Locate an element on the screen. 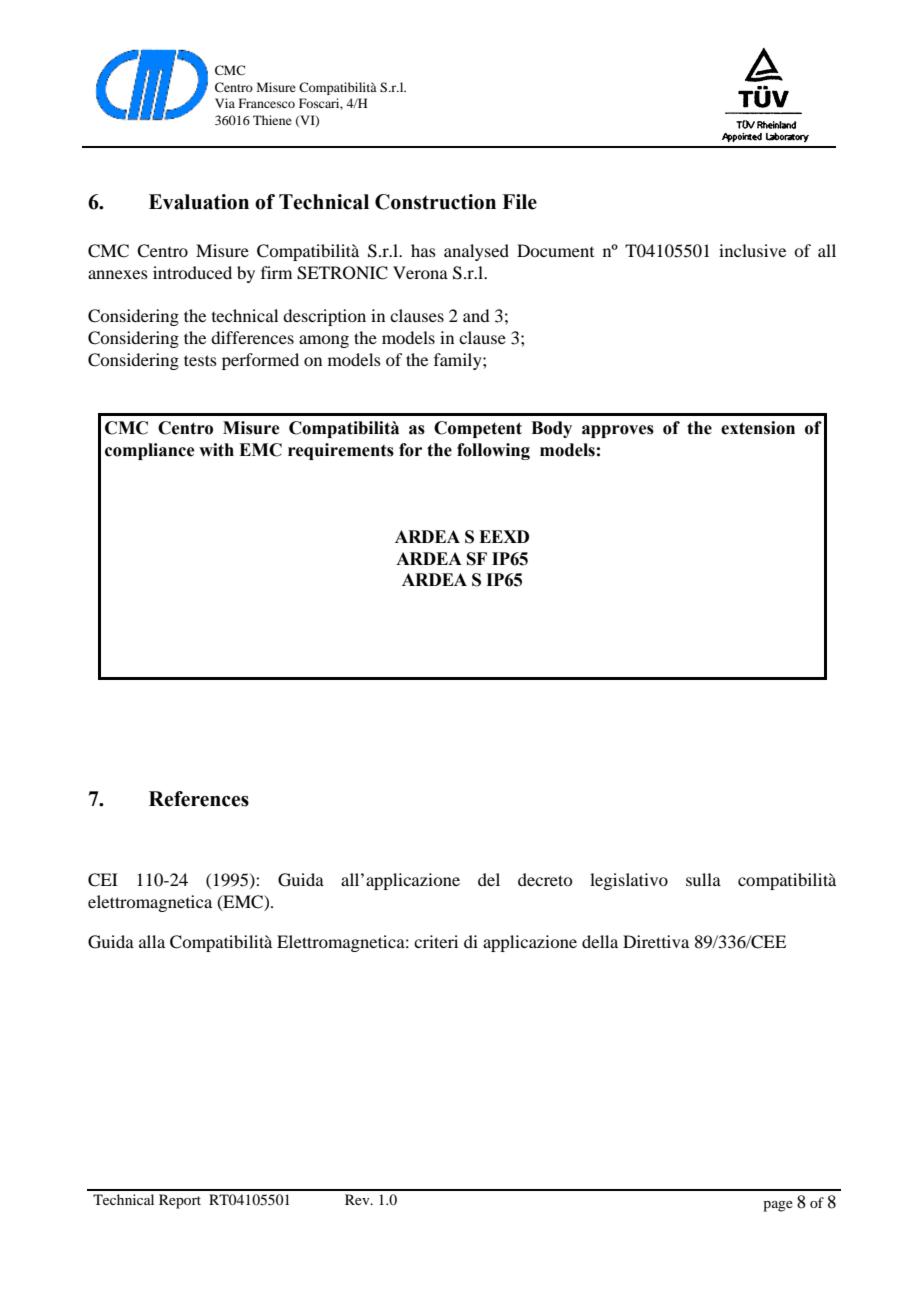  inclusive is located at coordinates (752, 250).
